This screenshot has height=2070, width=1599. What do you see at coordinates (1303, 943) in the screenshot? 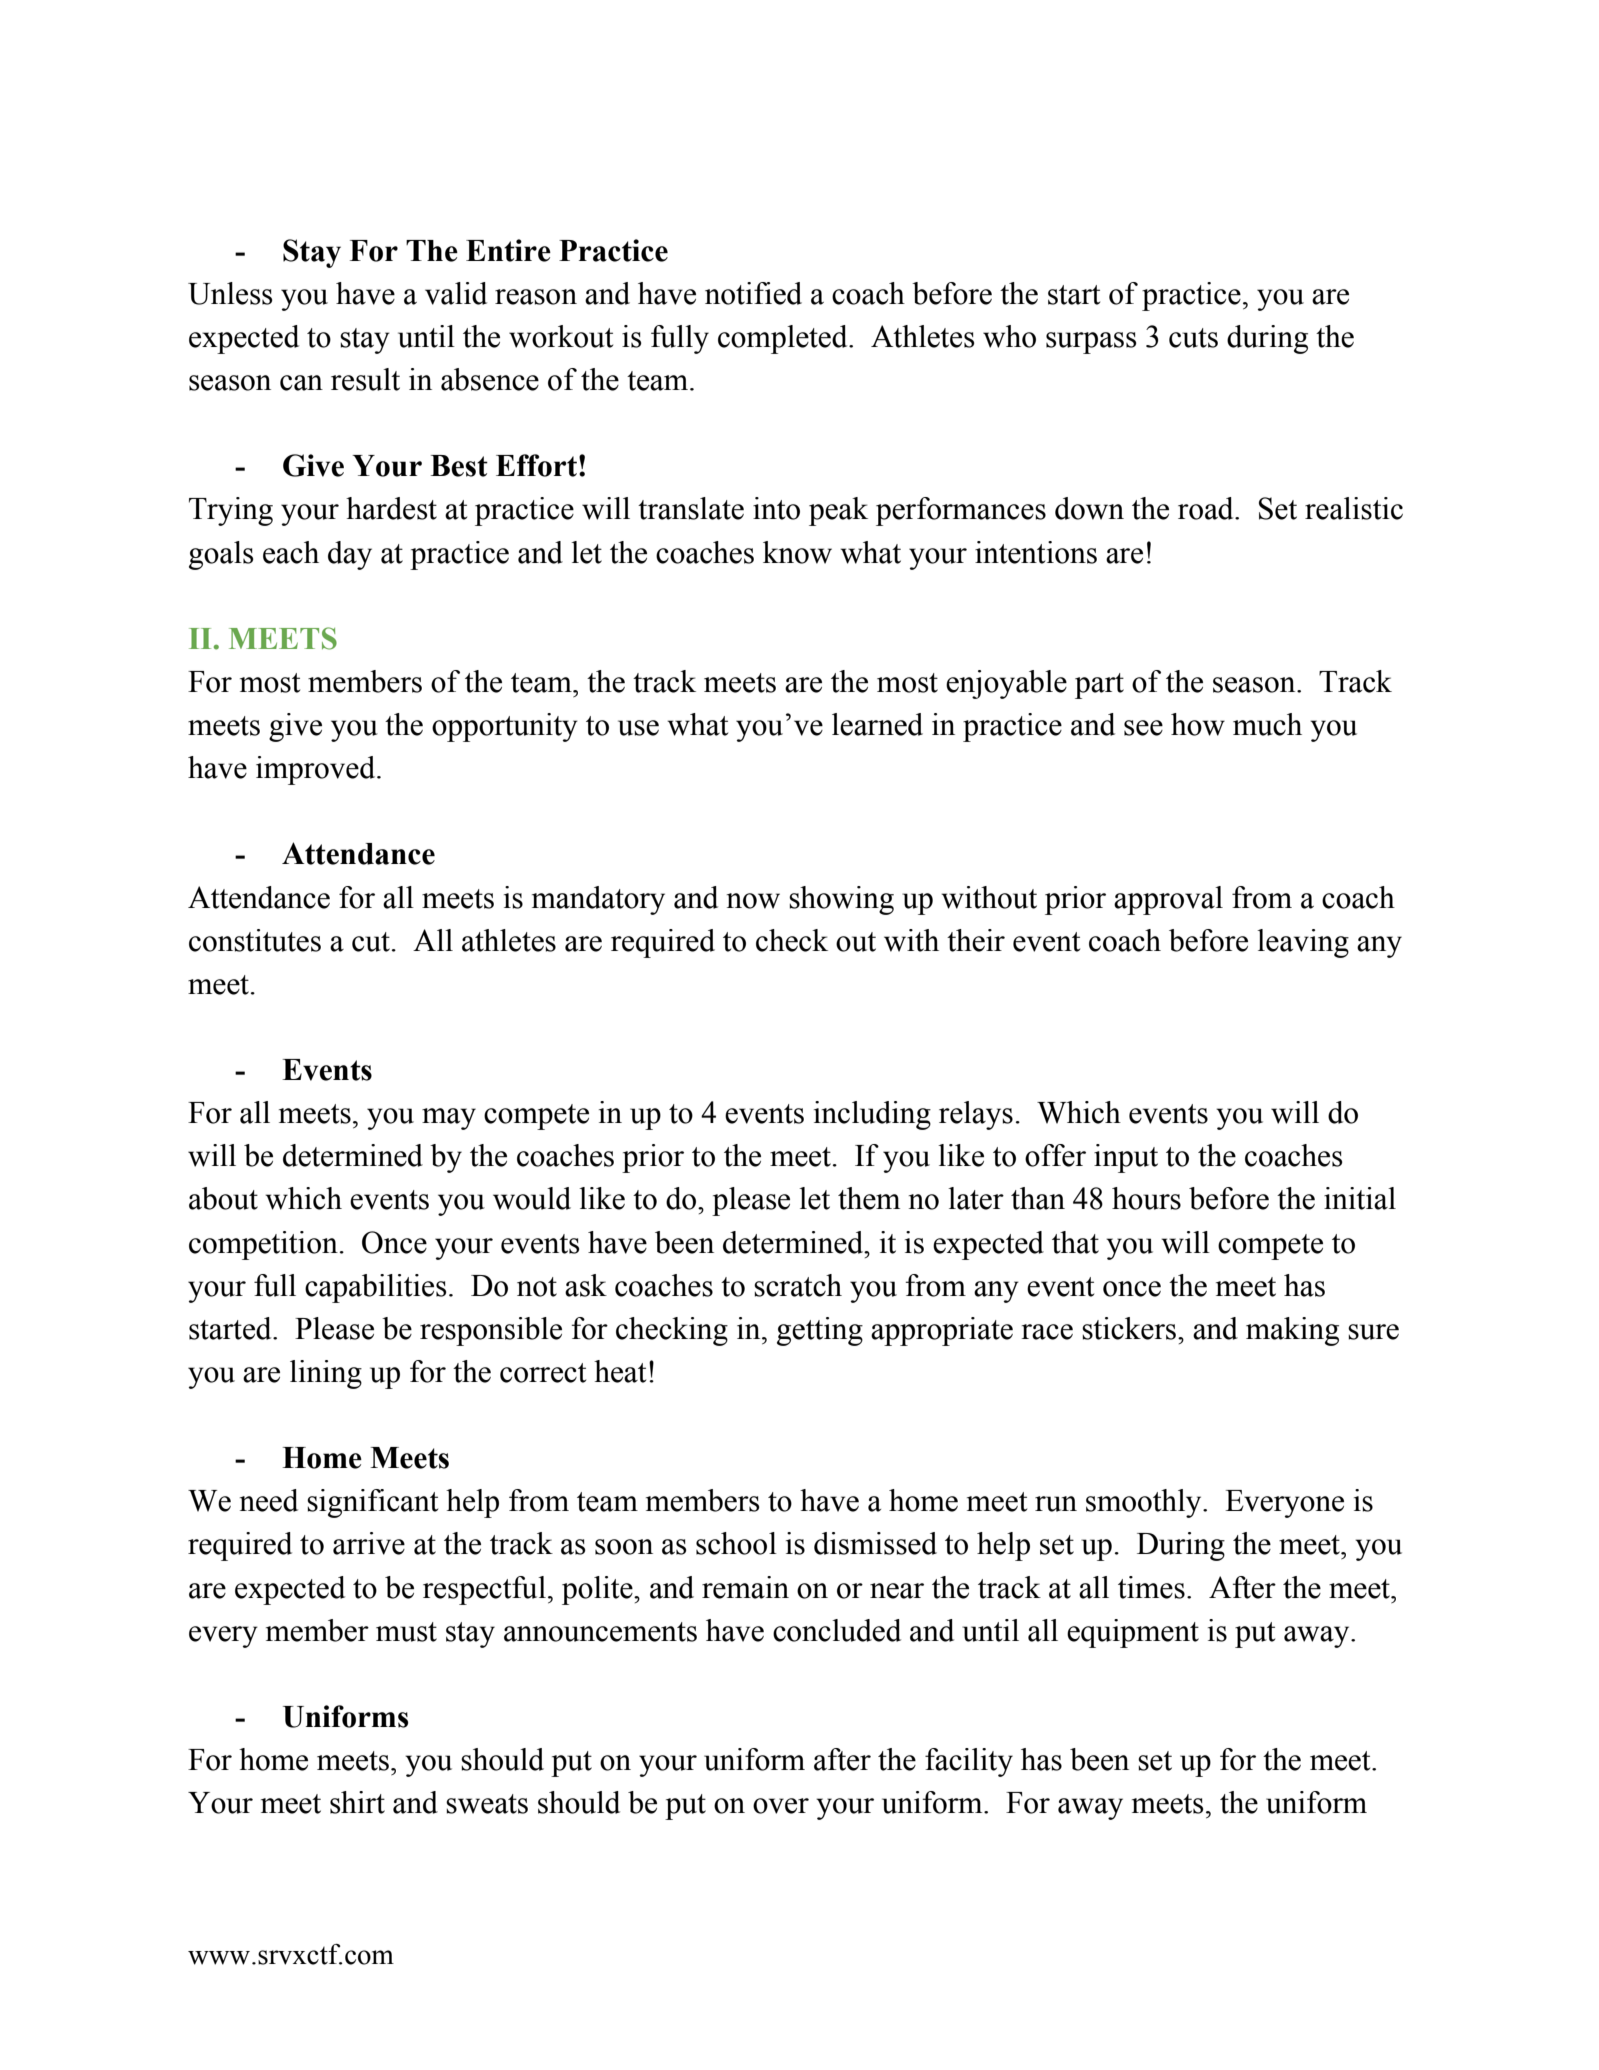
I see `leaving` at bounding box center [1303, 943].
